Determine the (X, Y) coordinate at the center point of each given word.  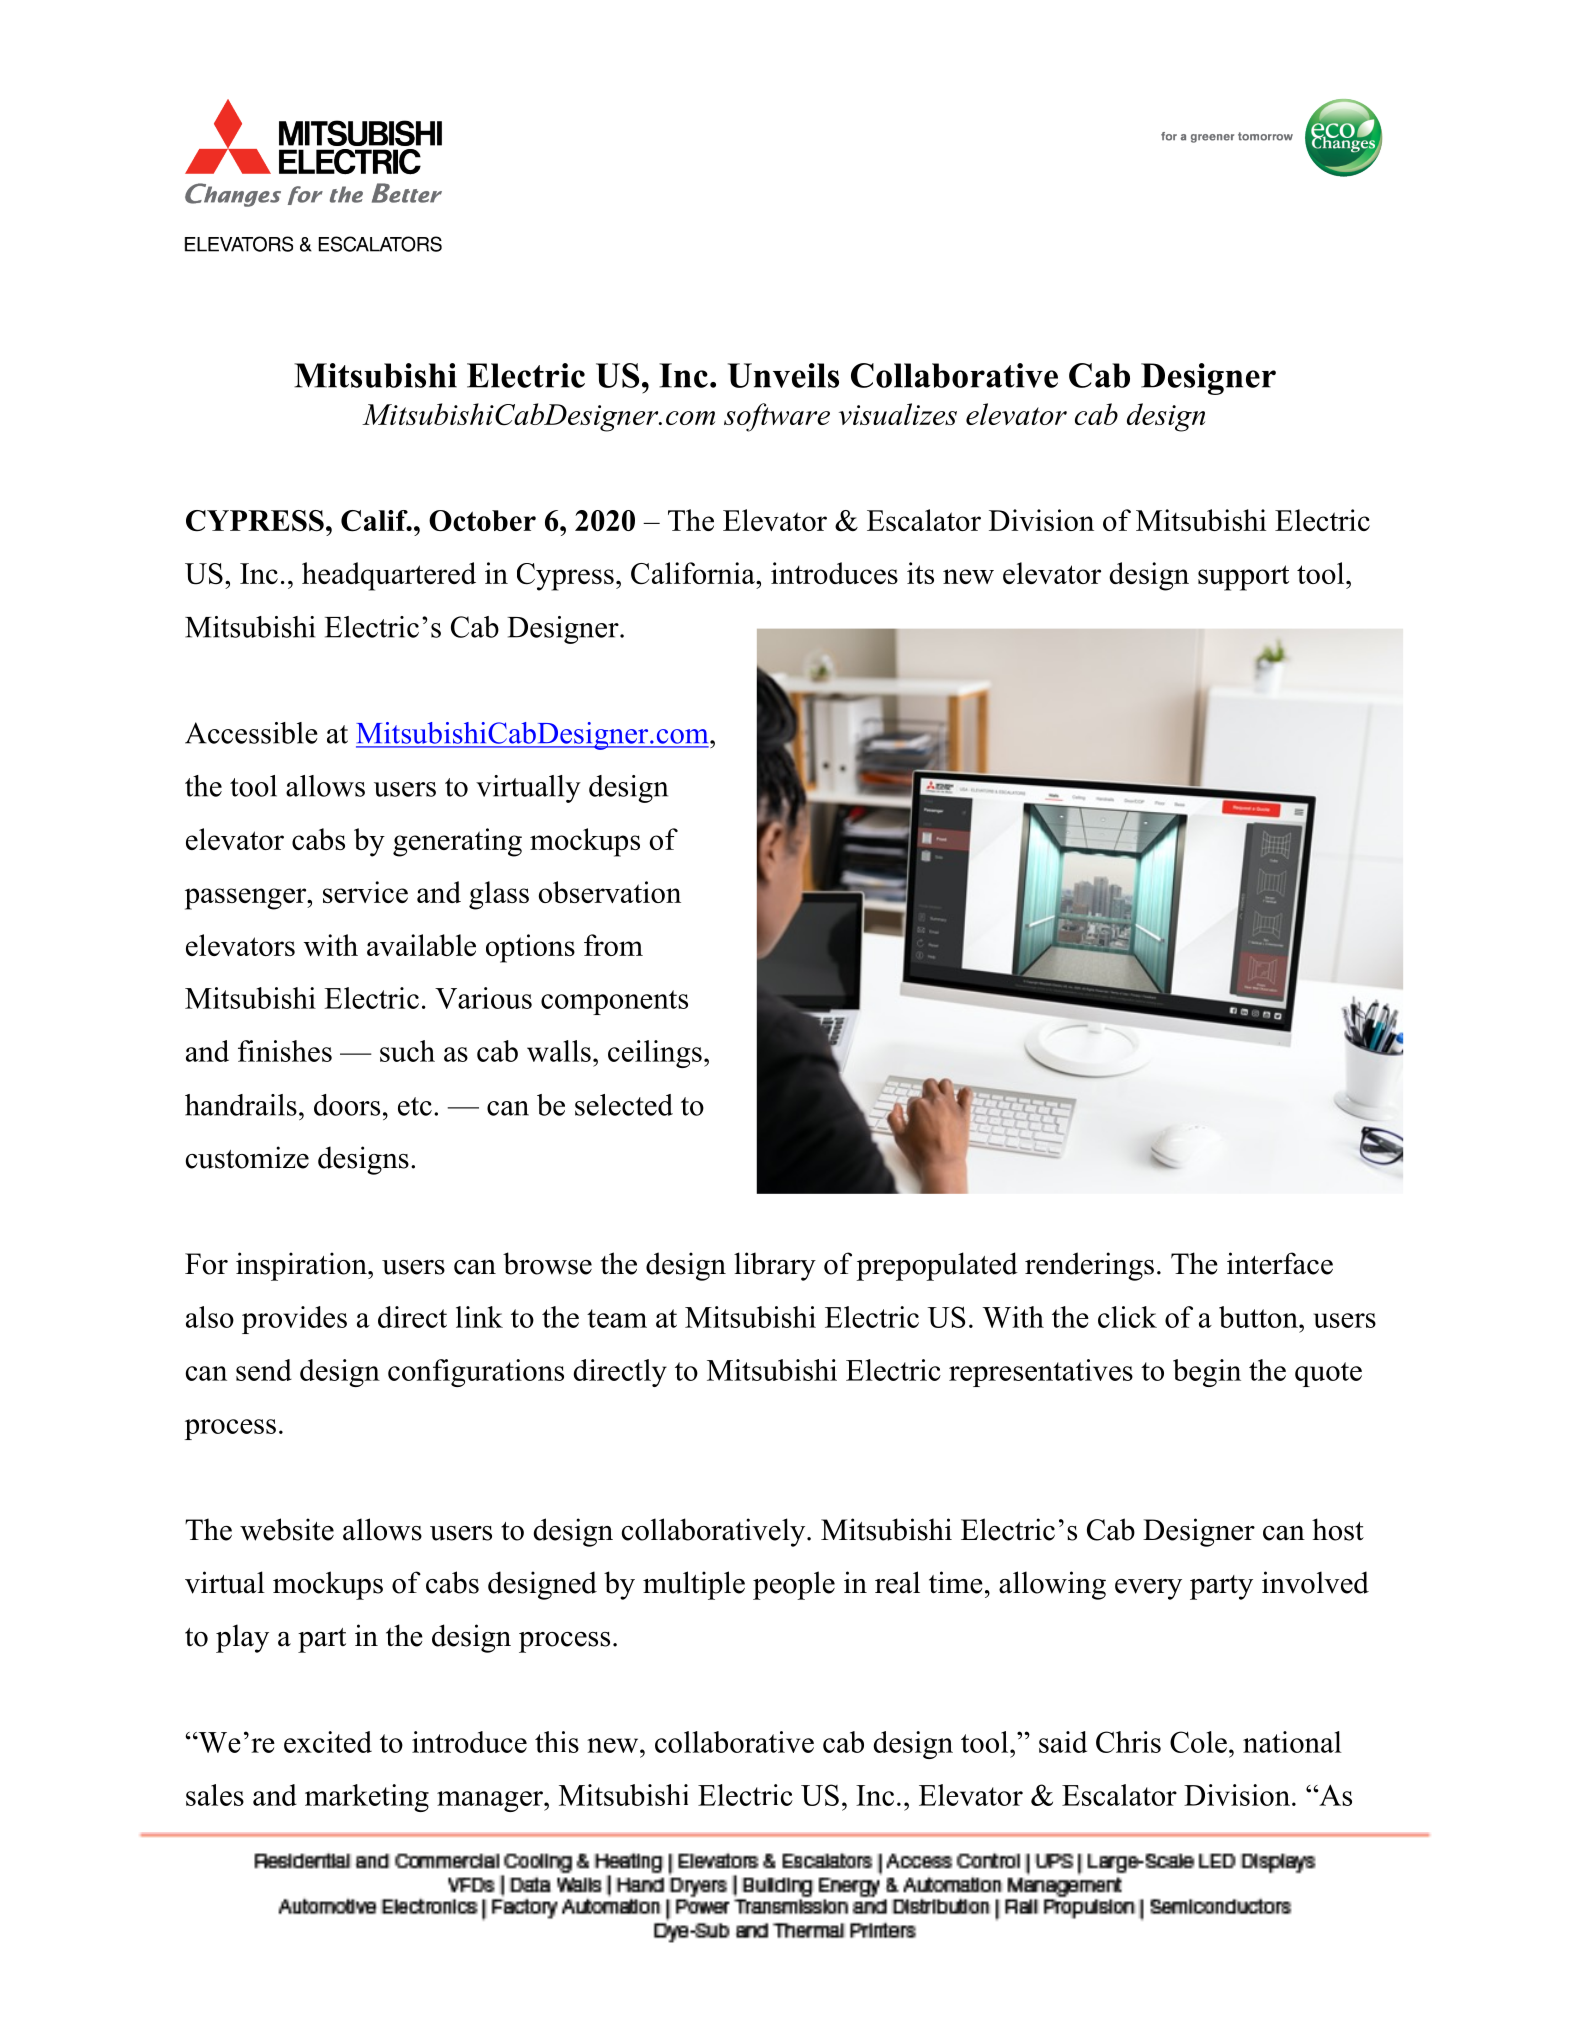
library (775, 1266)
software (777, 417)
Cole (1198, 1742)
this (557, 1742)
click (1127, 1317)
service (365, 892)
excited (328, 1742)
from (613, 945)
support (1243, 578)
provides (294, 1320)
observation (610, 892)
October (482, 521)
